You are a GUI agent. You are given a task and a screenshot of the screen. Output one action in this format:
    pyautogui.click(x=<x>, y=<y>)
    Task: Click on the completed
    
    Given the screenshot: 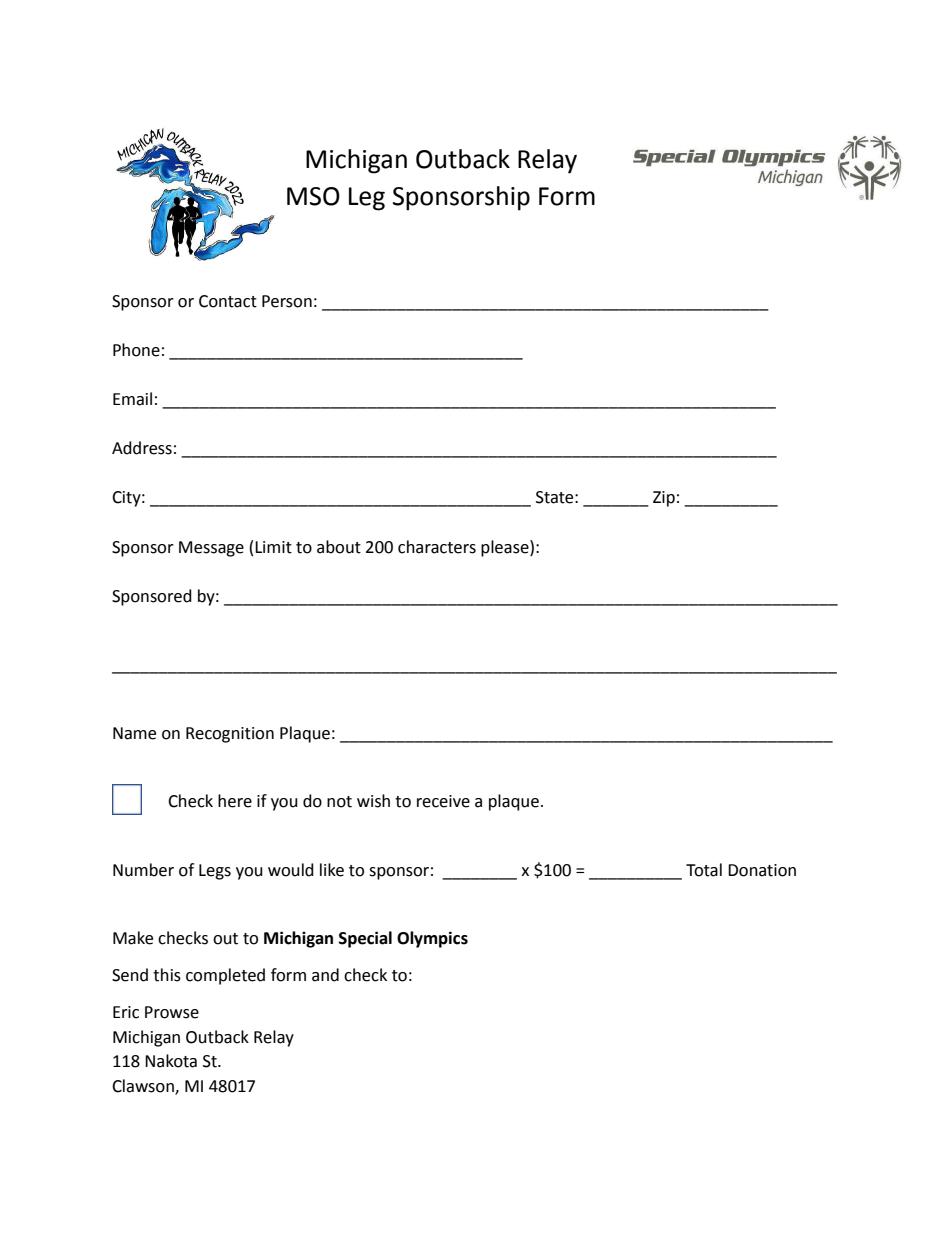 What is the action you would take?
    pyautogui.click(x=225, y=976)
